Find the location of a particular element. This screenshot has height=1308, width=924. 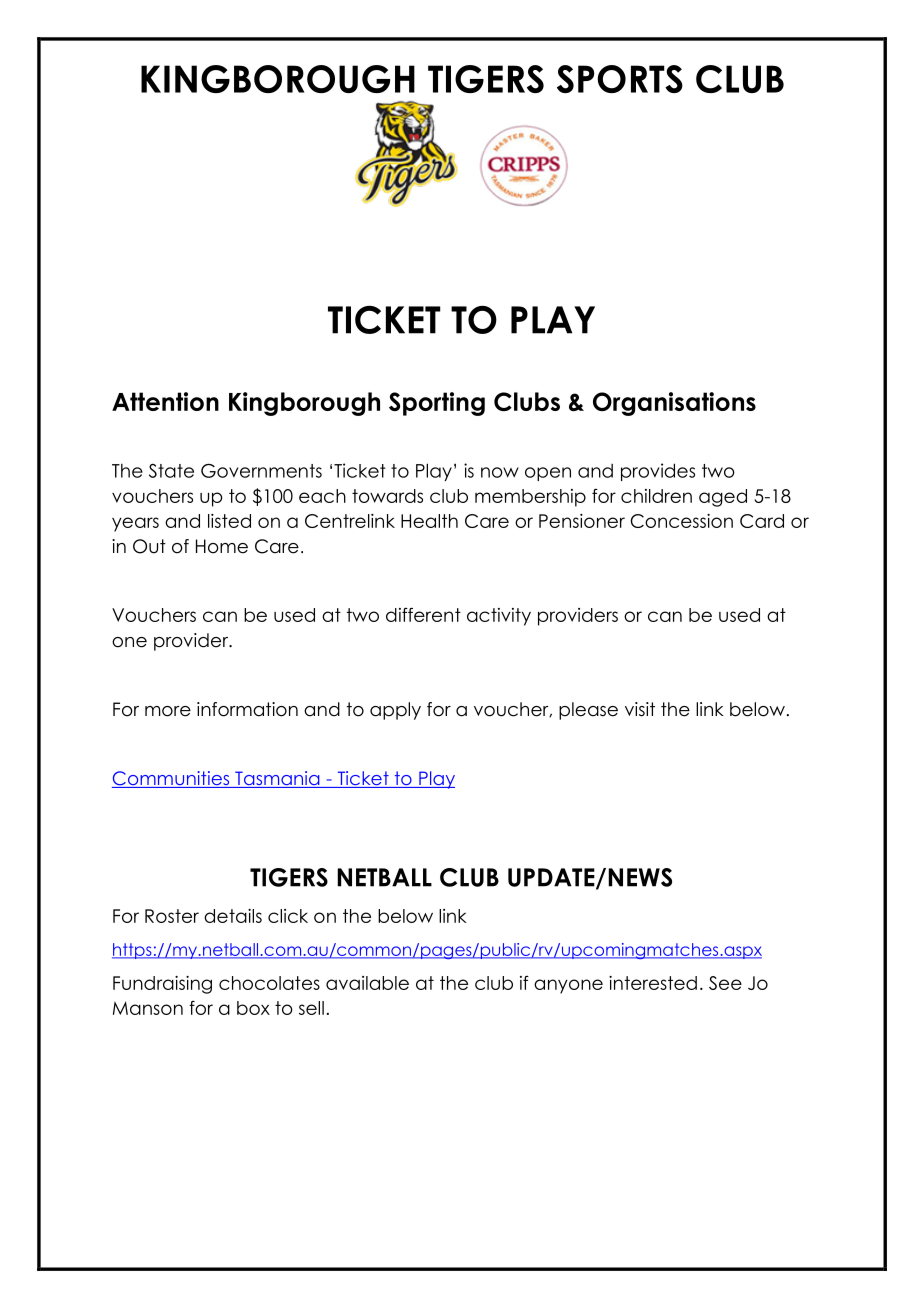

Concession is located at coordinates (681, 521).
